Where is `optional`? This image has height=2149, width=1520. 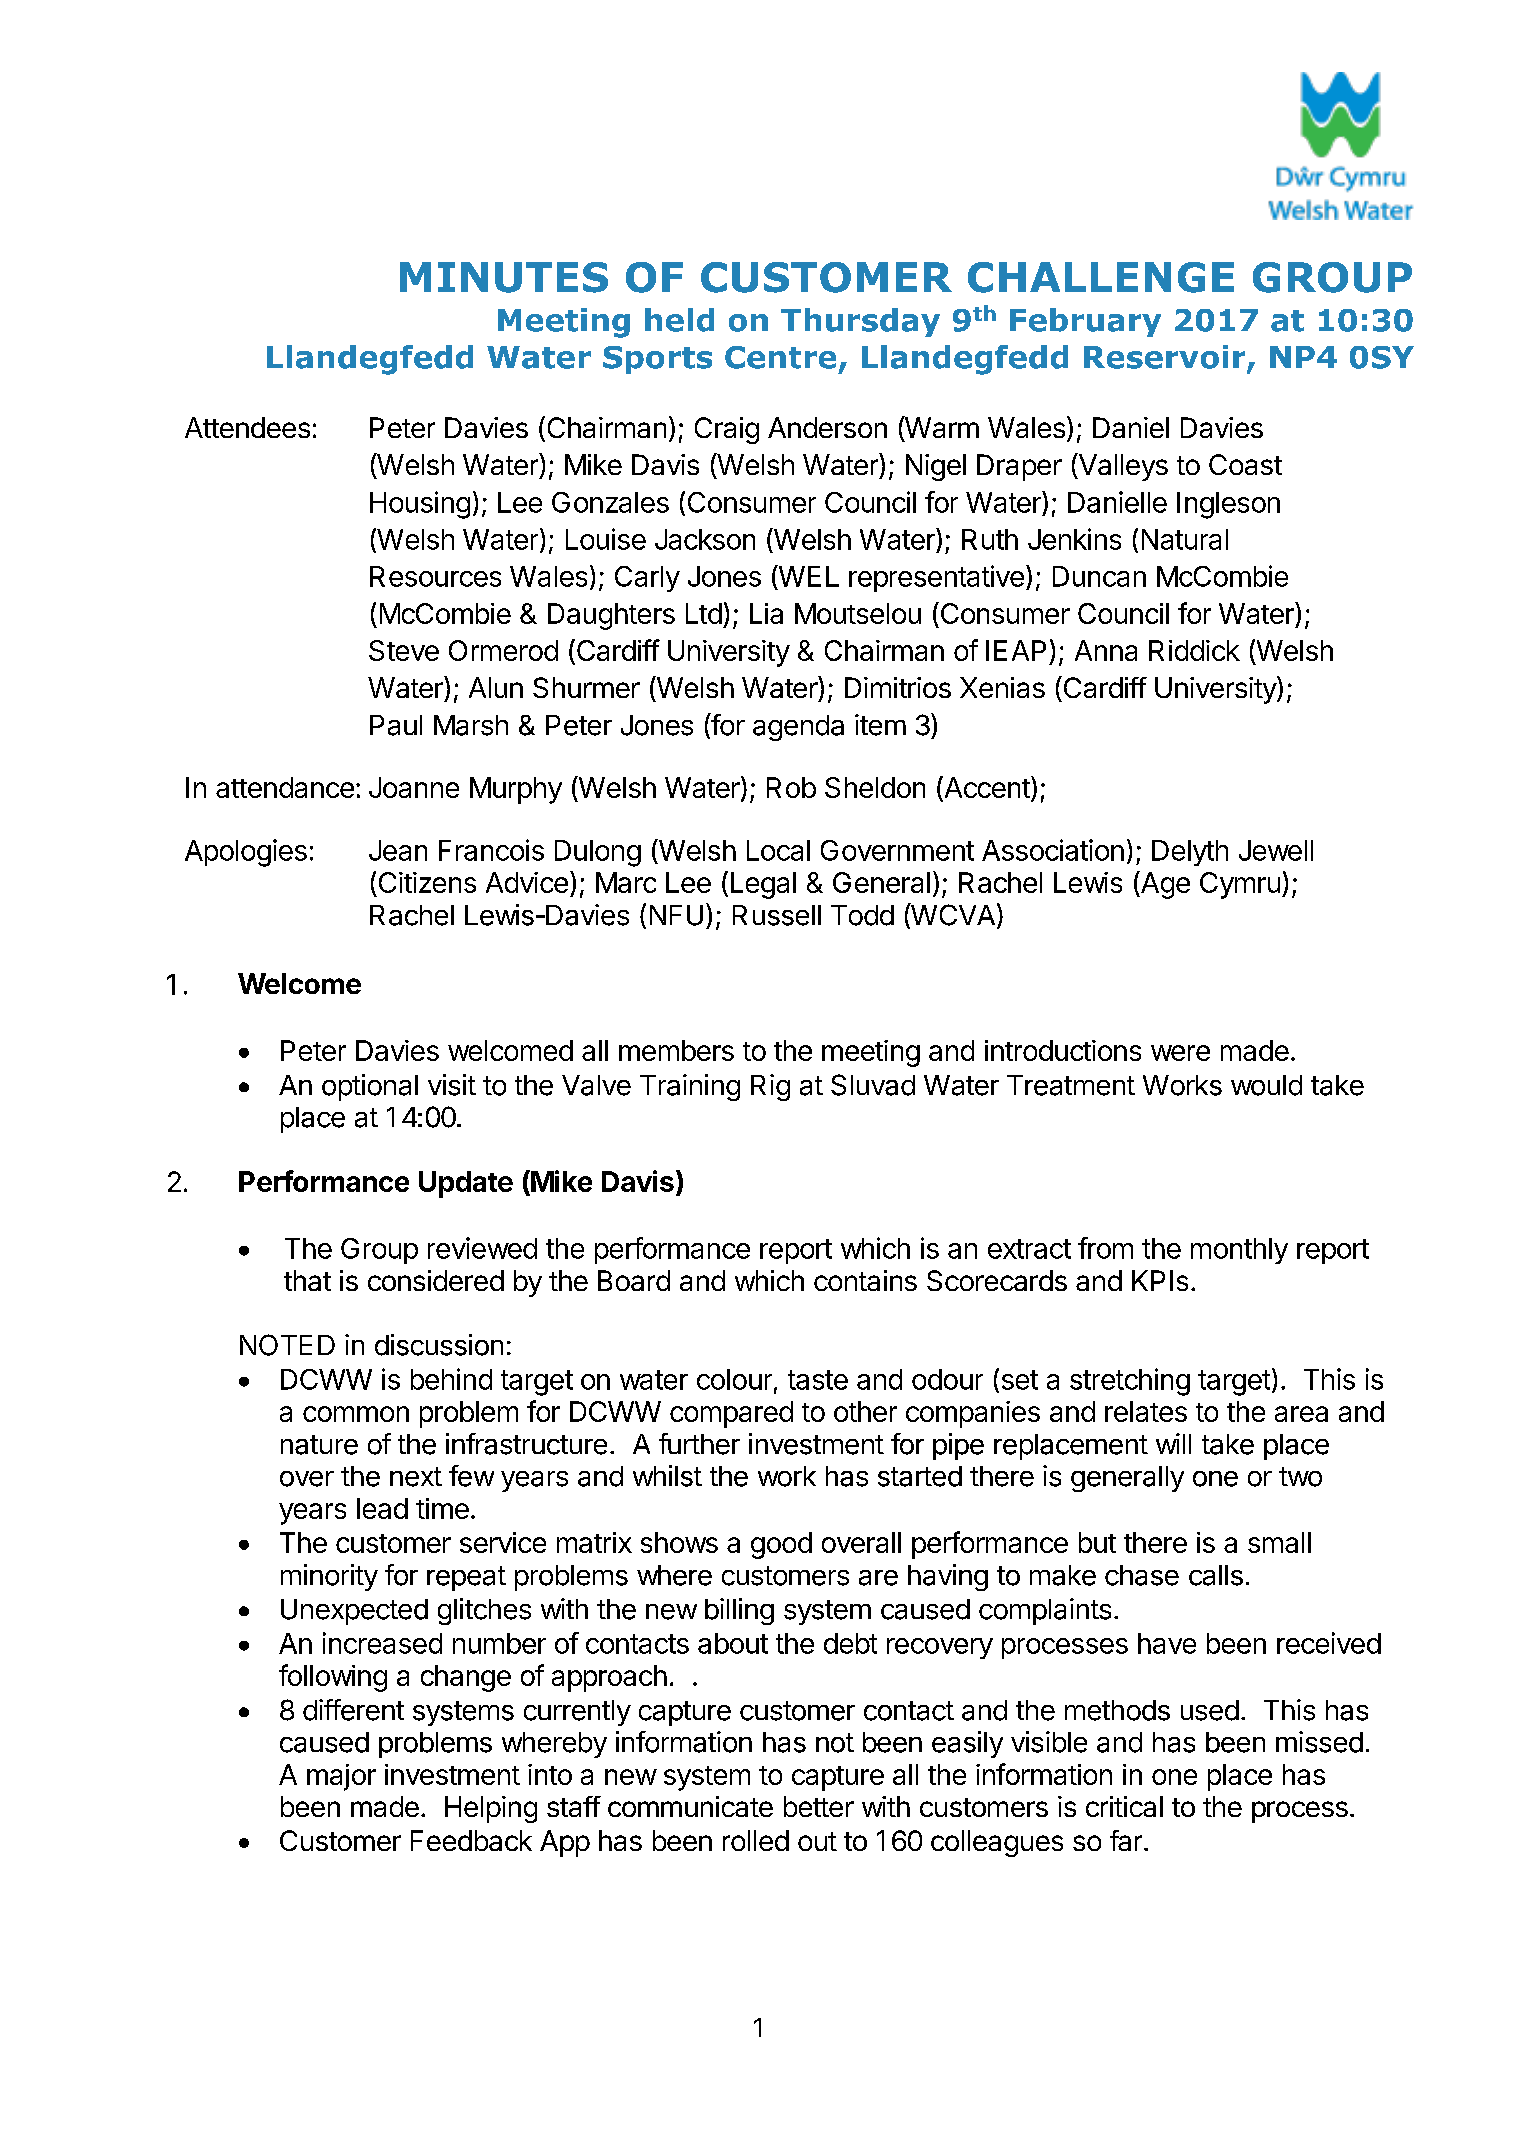 optional is located at coordinates (370, 1087).
